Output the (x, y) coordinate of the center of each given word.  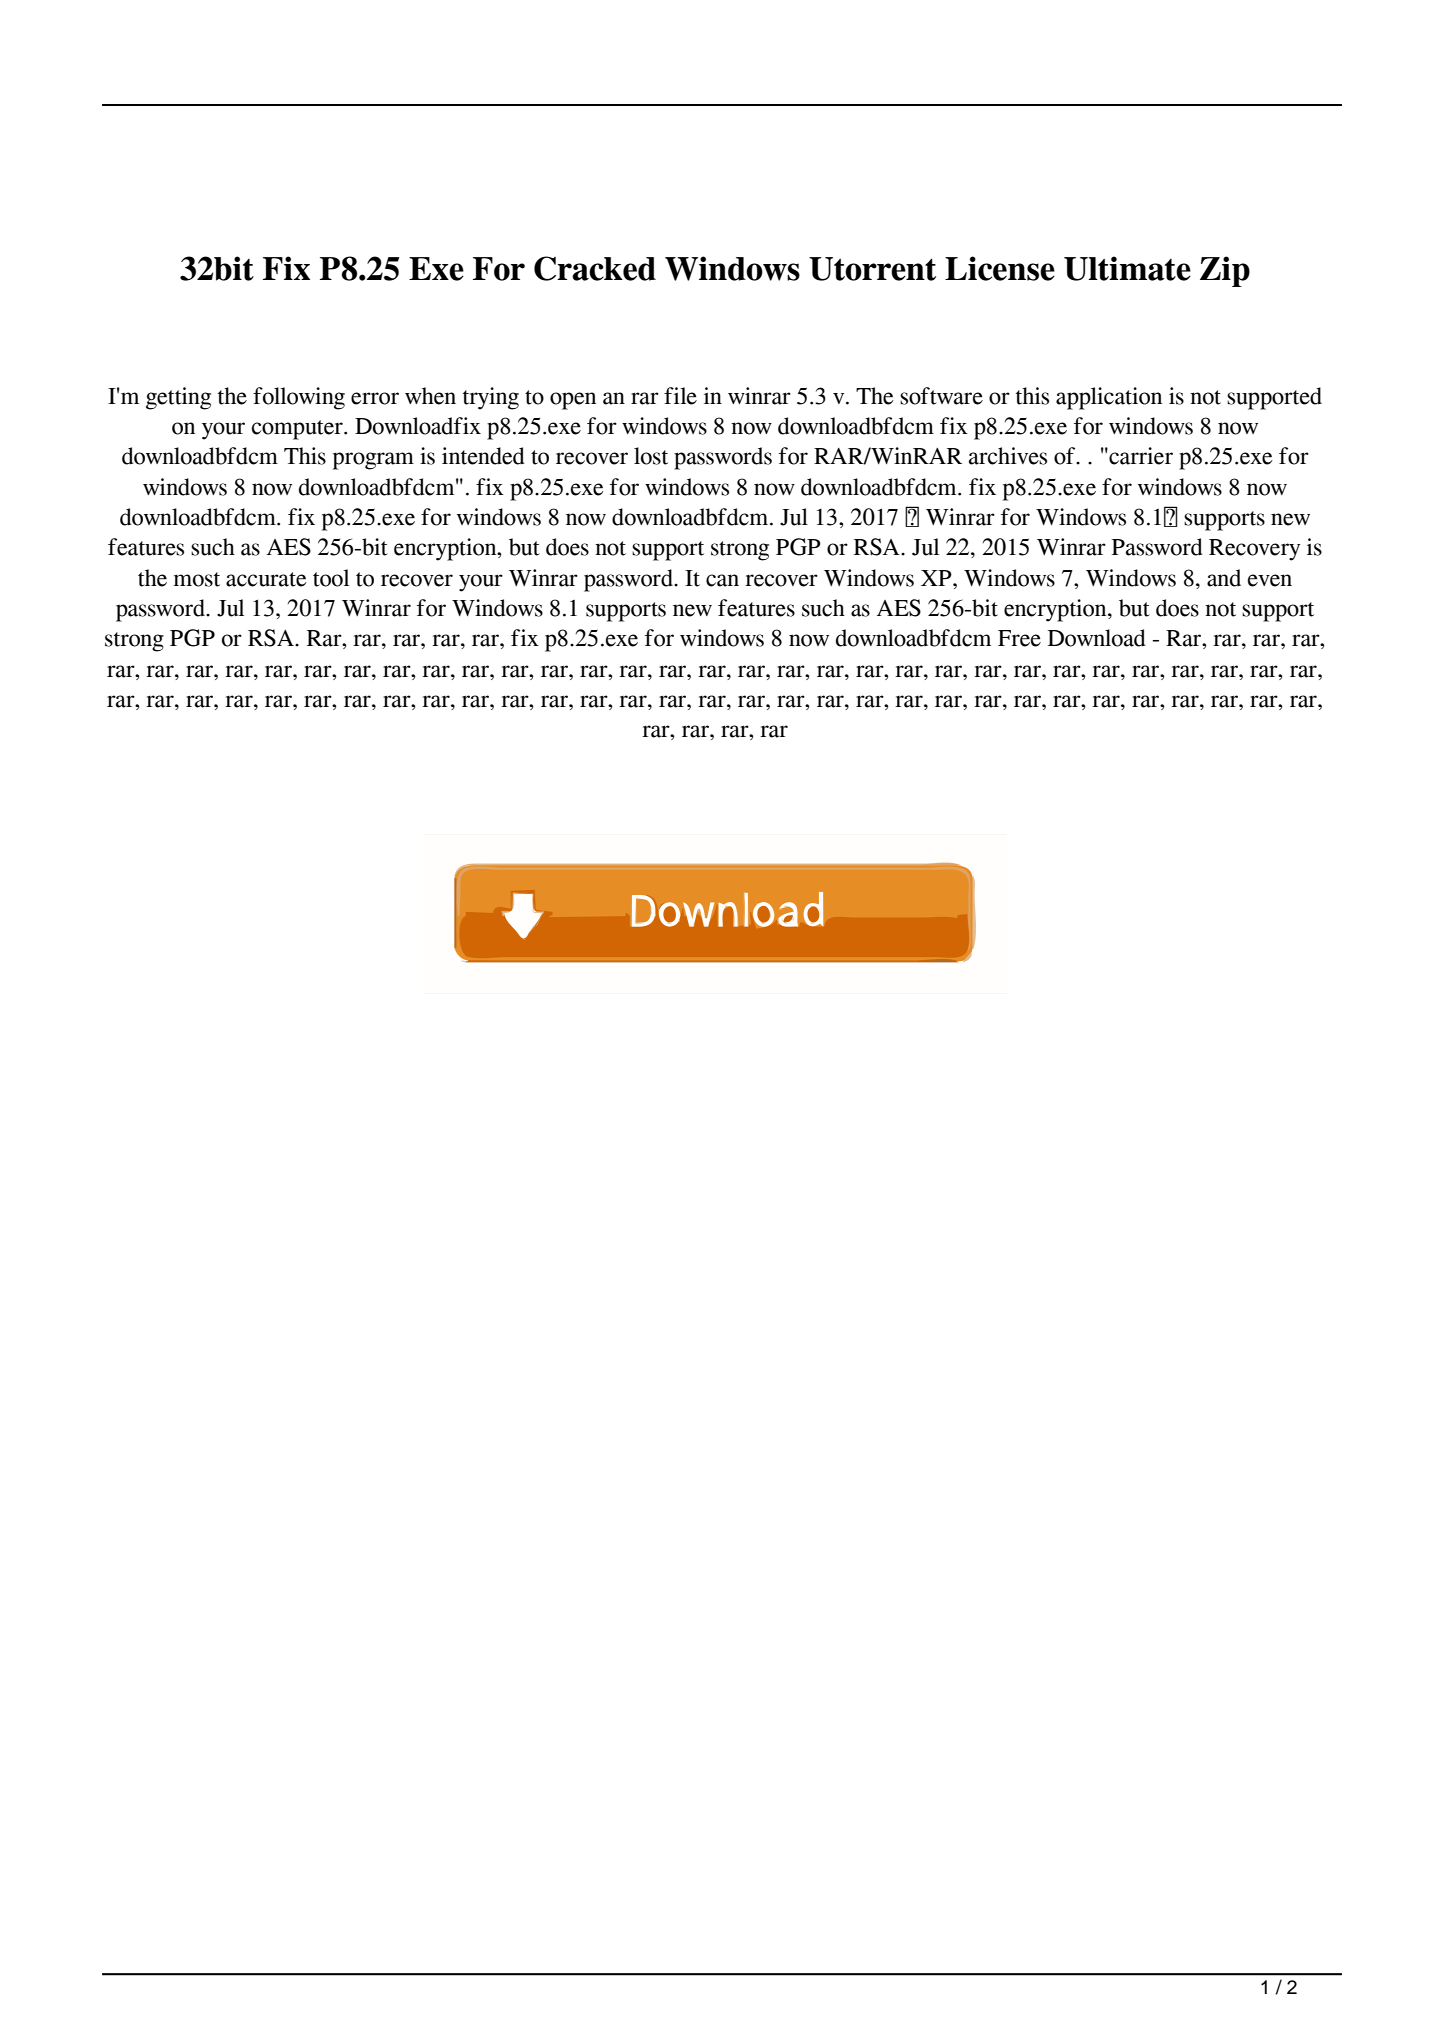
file (680, 396)
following (299, 398)
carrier (1140, 456)
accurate (266, 579)
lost (651, 456)
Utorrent (872, 269)
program (373, 461)
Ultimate (1127, 268)
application (1109, 398)
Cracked (595, 268)
